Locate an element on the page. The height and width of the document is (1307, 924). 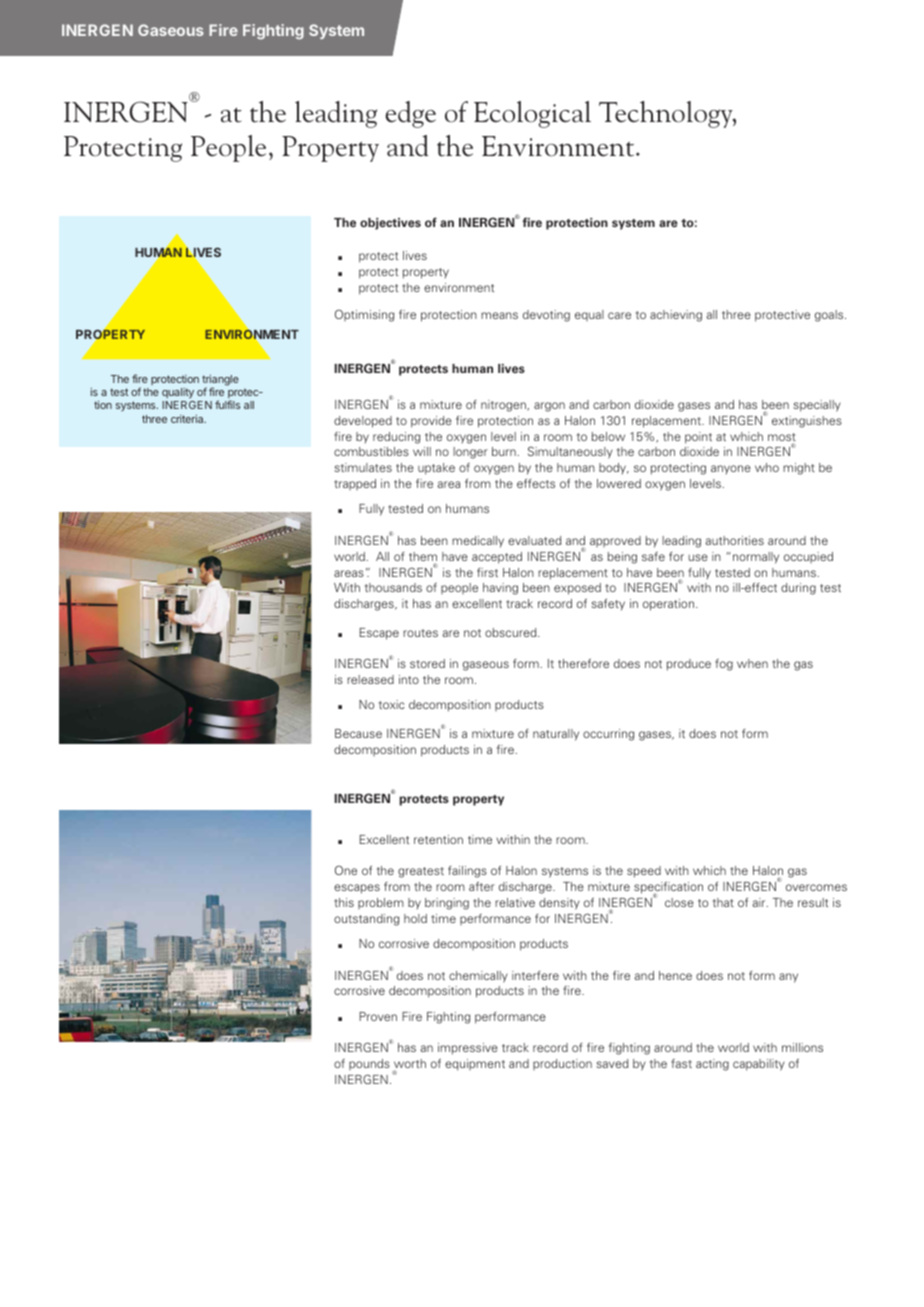
impressive is located at coordinates (468, 1049).
